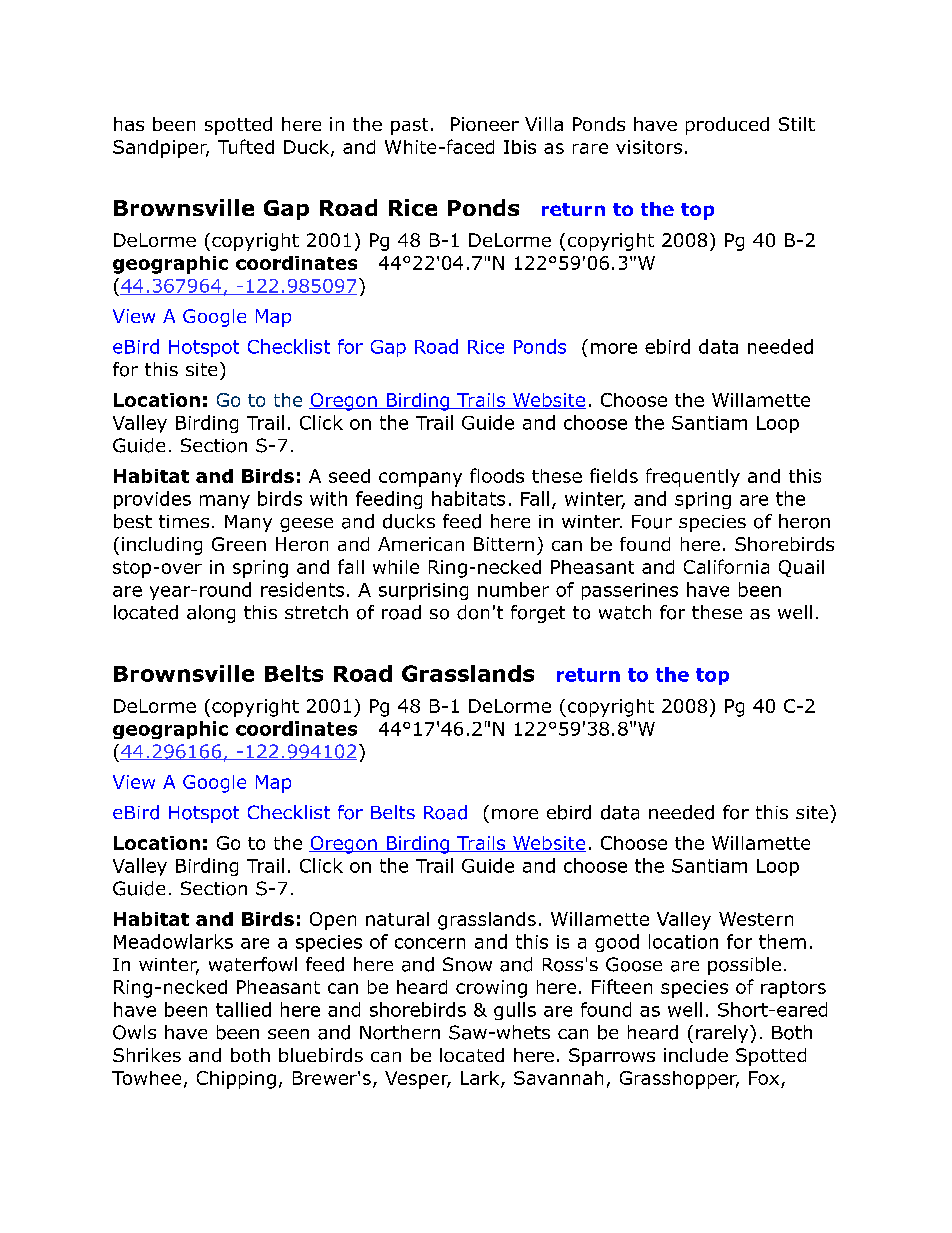 This page has width=952, height=1233. What do you see at coordinates (211, 614) in the page?
I see `along` at bounding box center [211, 614].
